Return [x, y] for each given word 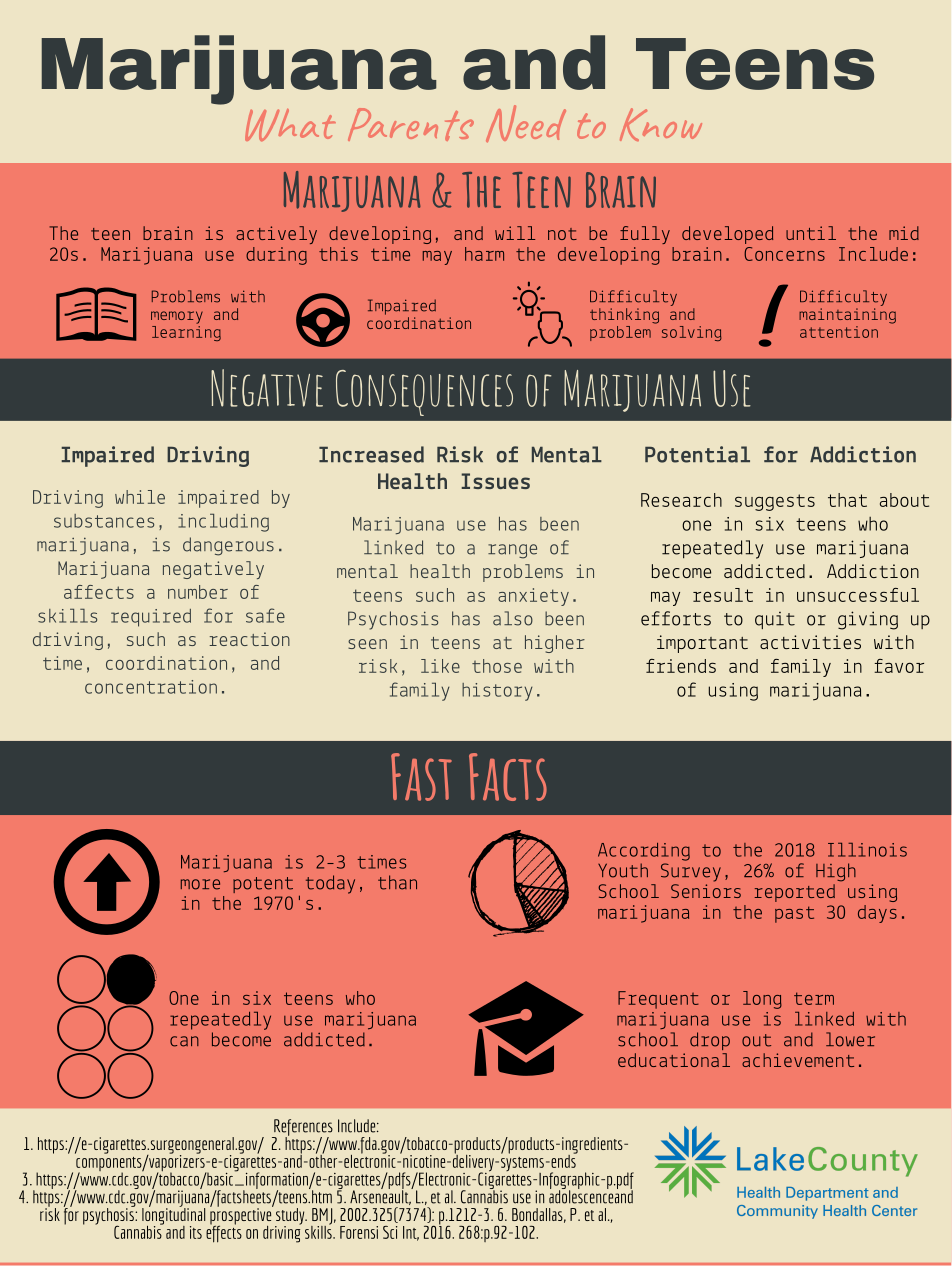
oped [753, 235]
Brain [621, 190]
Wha [282, 125]
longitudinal [173, 1216]
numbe [192, 592]
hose [502, 666]
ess [873, 596]
